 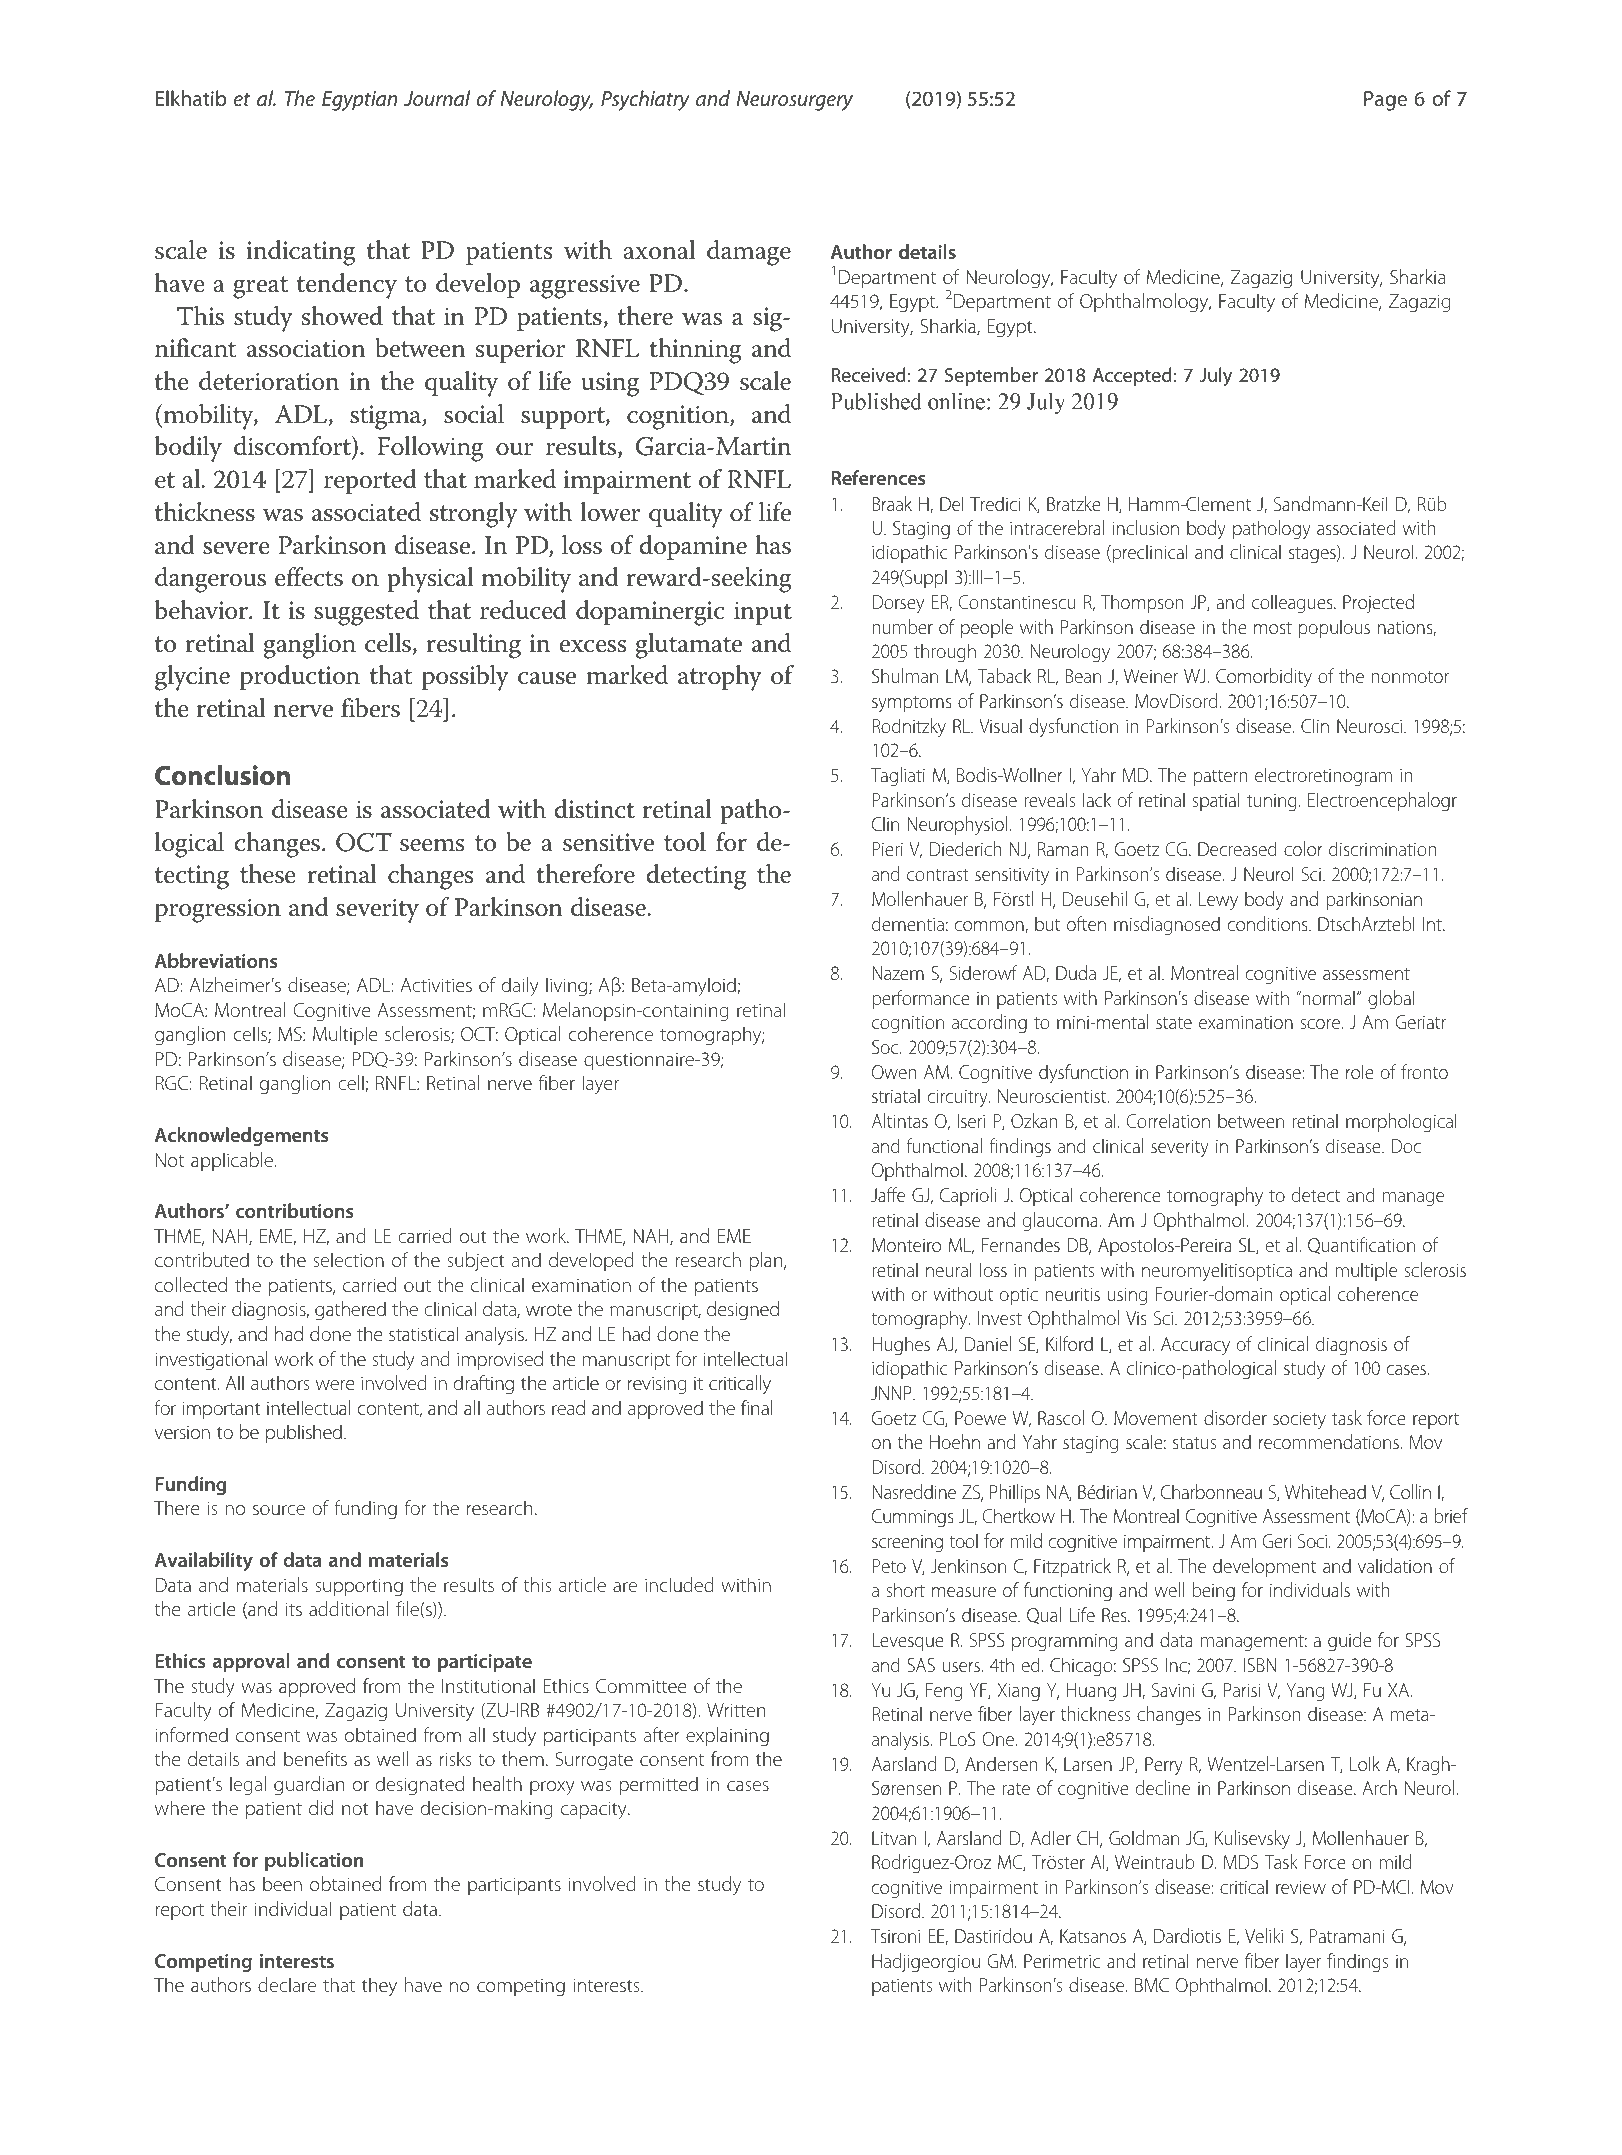 I want to click on input, so click(x=763, y=613).
